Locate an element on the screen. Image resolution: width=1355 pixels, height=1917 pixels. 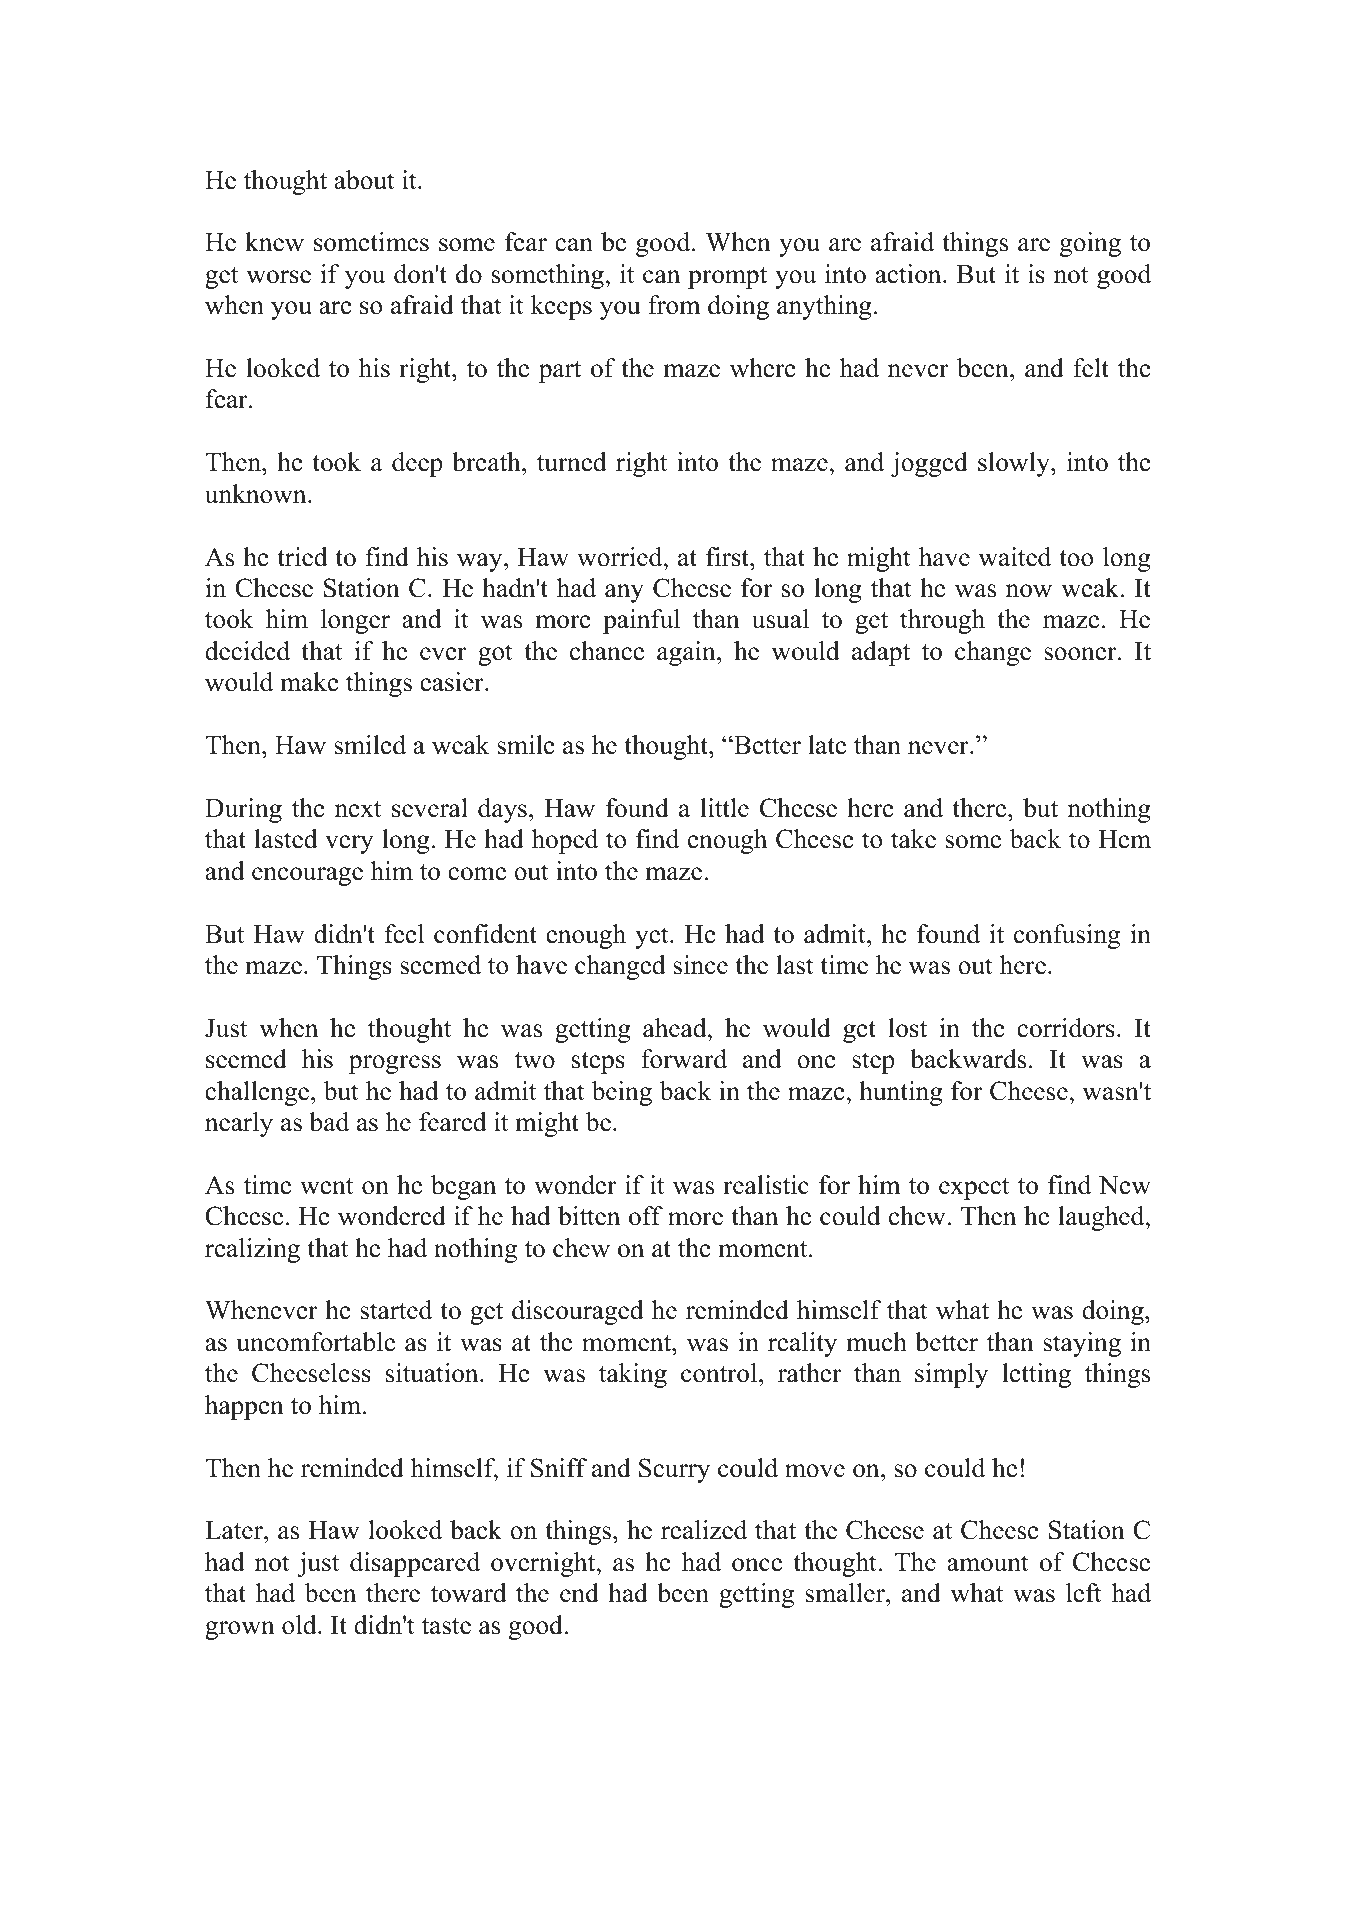
prompt is located at coordinates (727, 278).
